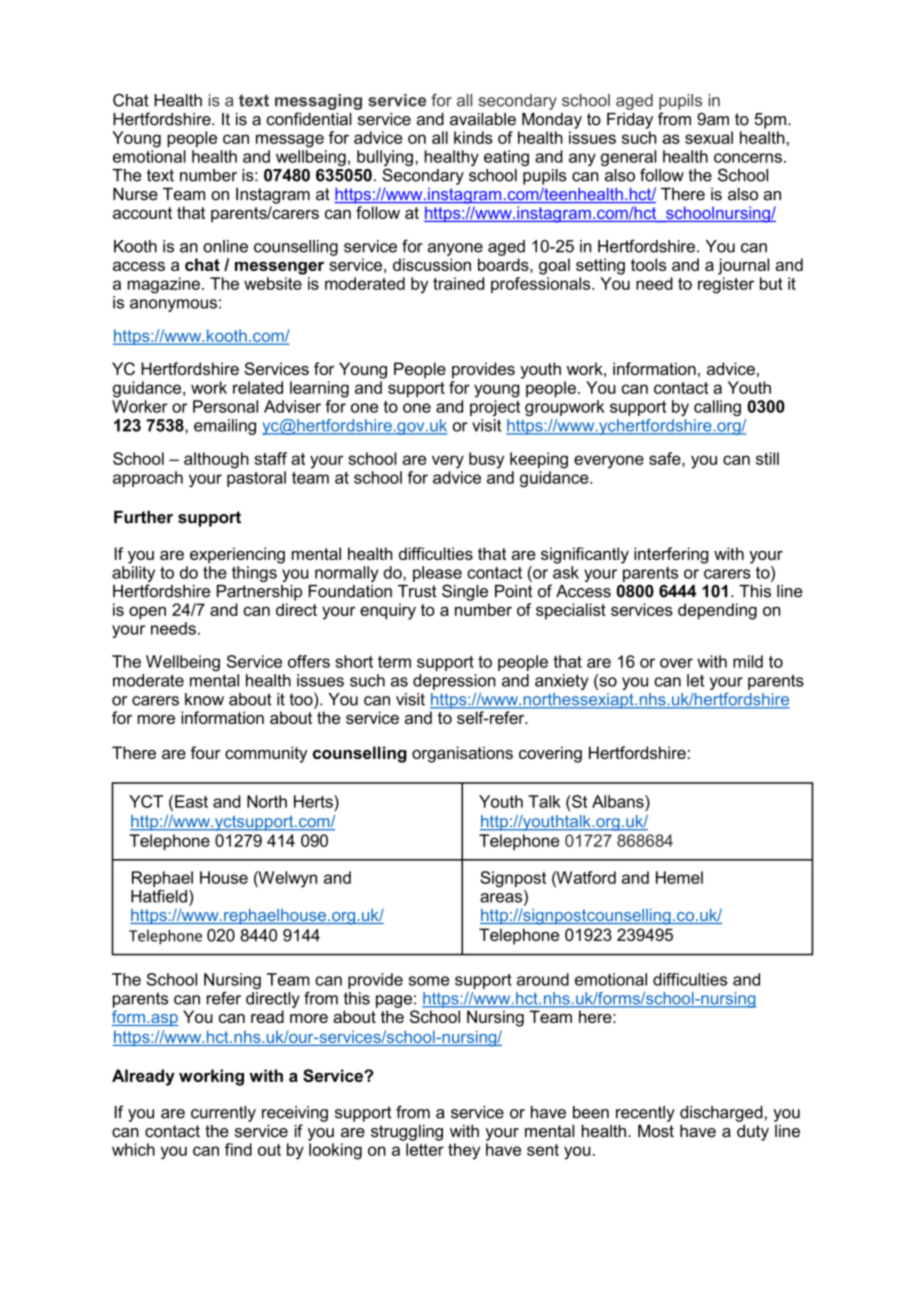 The height and width of the screenshot is (1308, 924). I want to click on Personal, so click(225, 406).
